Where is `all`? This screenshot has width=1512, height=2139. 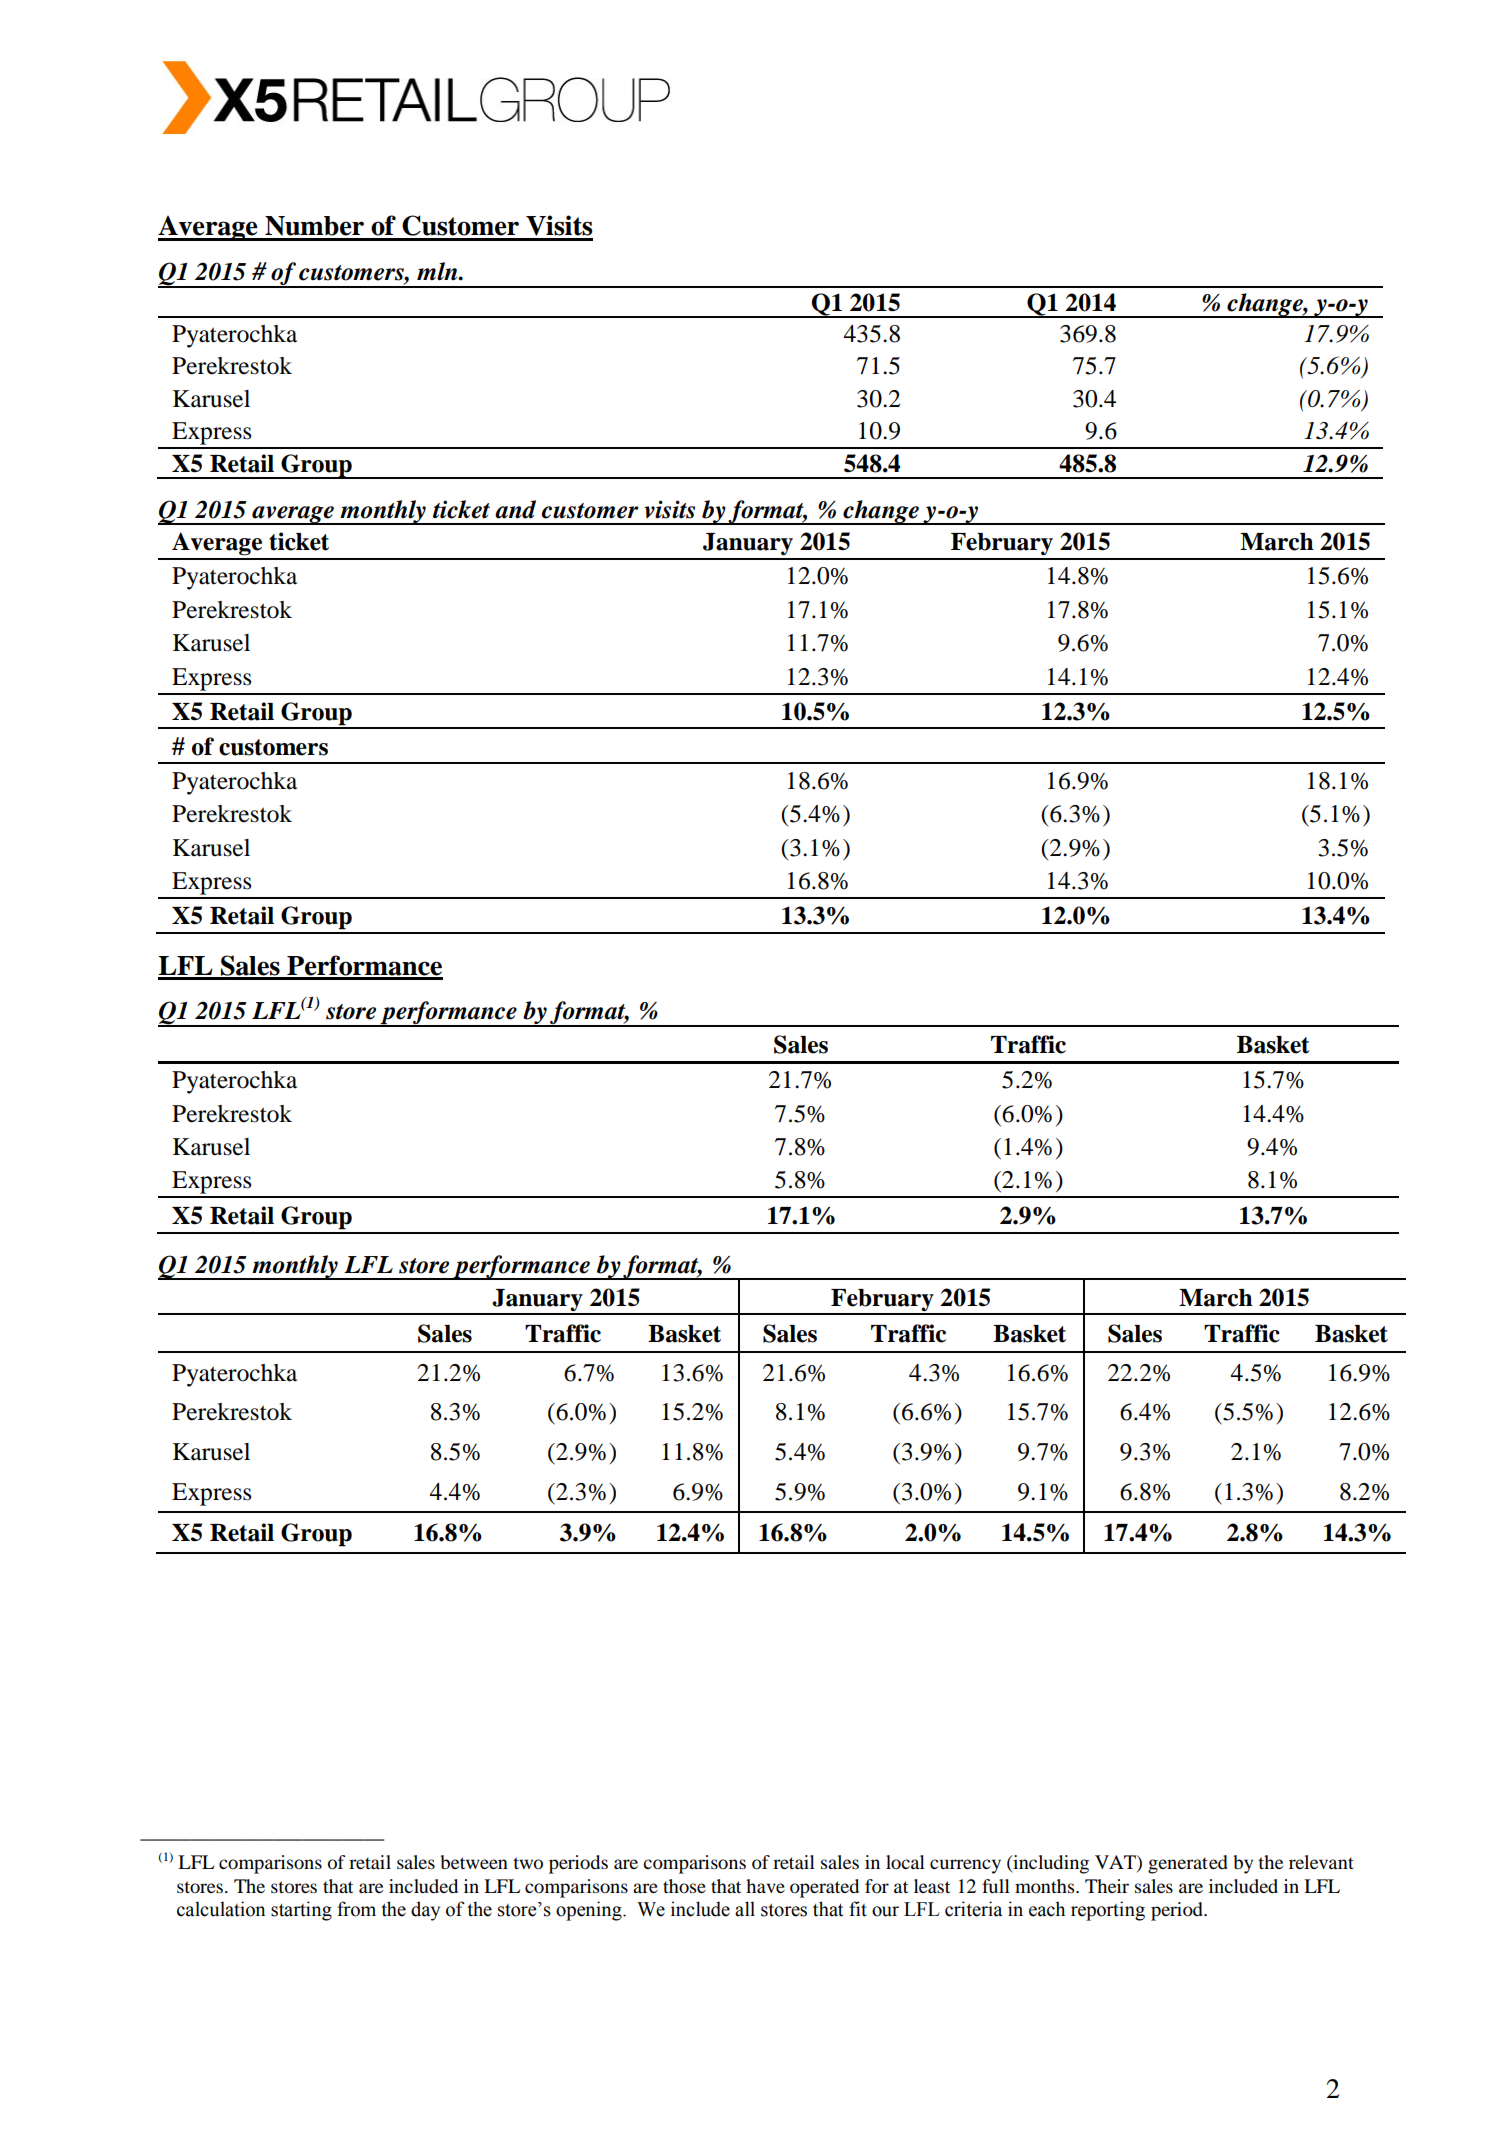
all is located at coordinates (745, 1909).
